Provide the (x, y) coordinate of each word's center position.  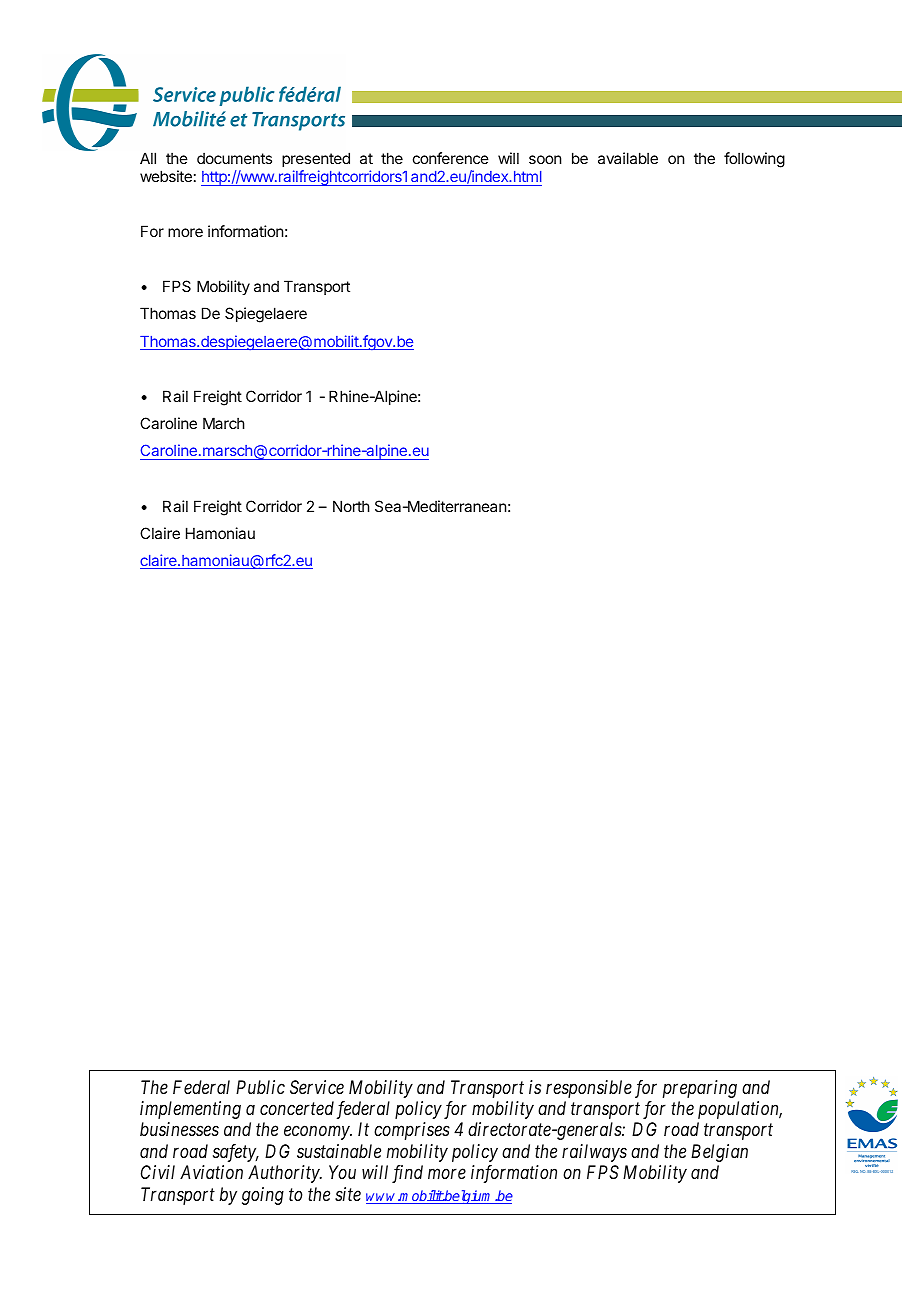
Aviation (211, 1172)
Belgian (719, 1153)
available (628, 158)
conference (451, 158)
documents (234, 158)
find (407, 1174)
